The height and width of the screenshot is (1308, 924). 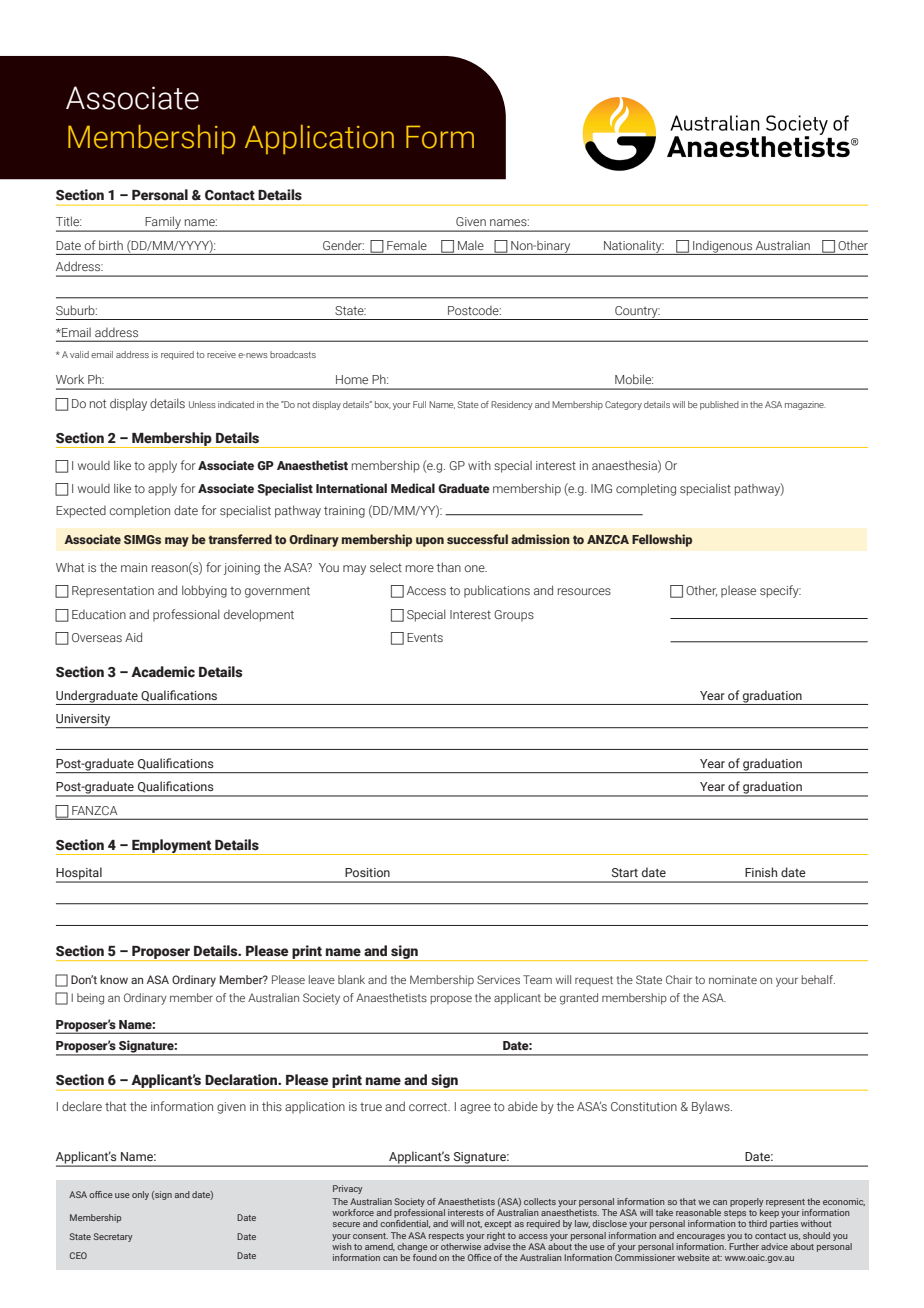 What do you see at coordinates (498, 979) in the screenshot?
I see `Services` at bounding box center [498, 979].
